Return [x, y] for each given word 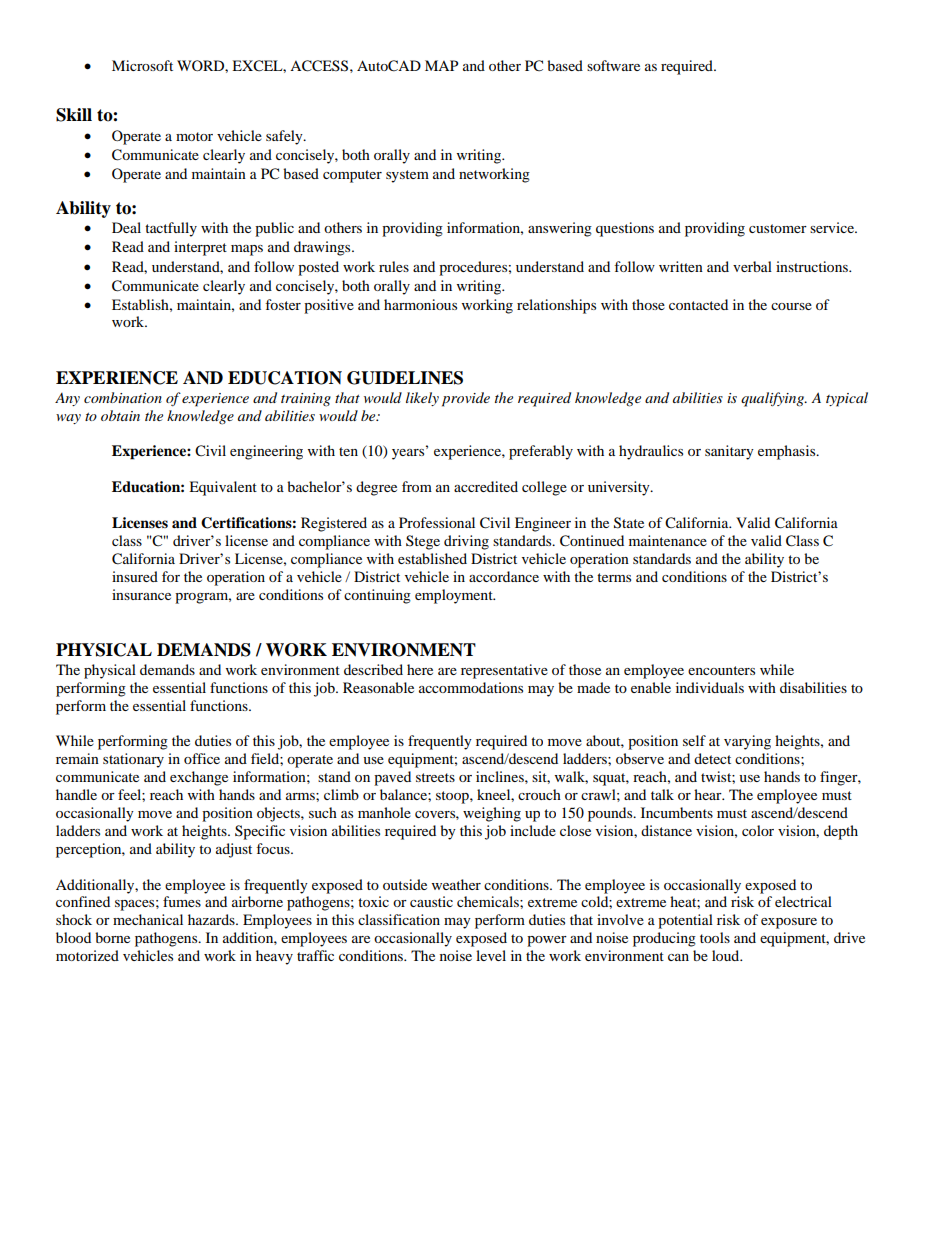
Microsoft [142, 65]
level [491, 955]
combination [123, 397]
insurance [141, 594]
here [420, 669]
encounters [721, 670]
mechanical [148, 919]
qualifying [774, 399]
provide [466, 399]
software [613, 65]
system [407, 176]
